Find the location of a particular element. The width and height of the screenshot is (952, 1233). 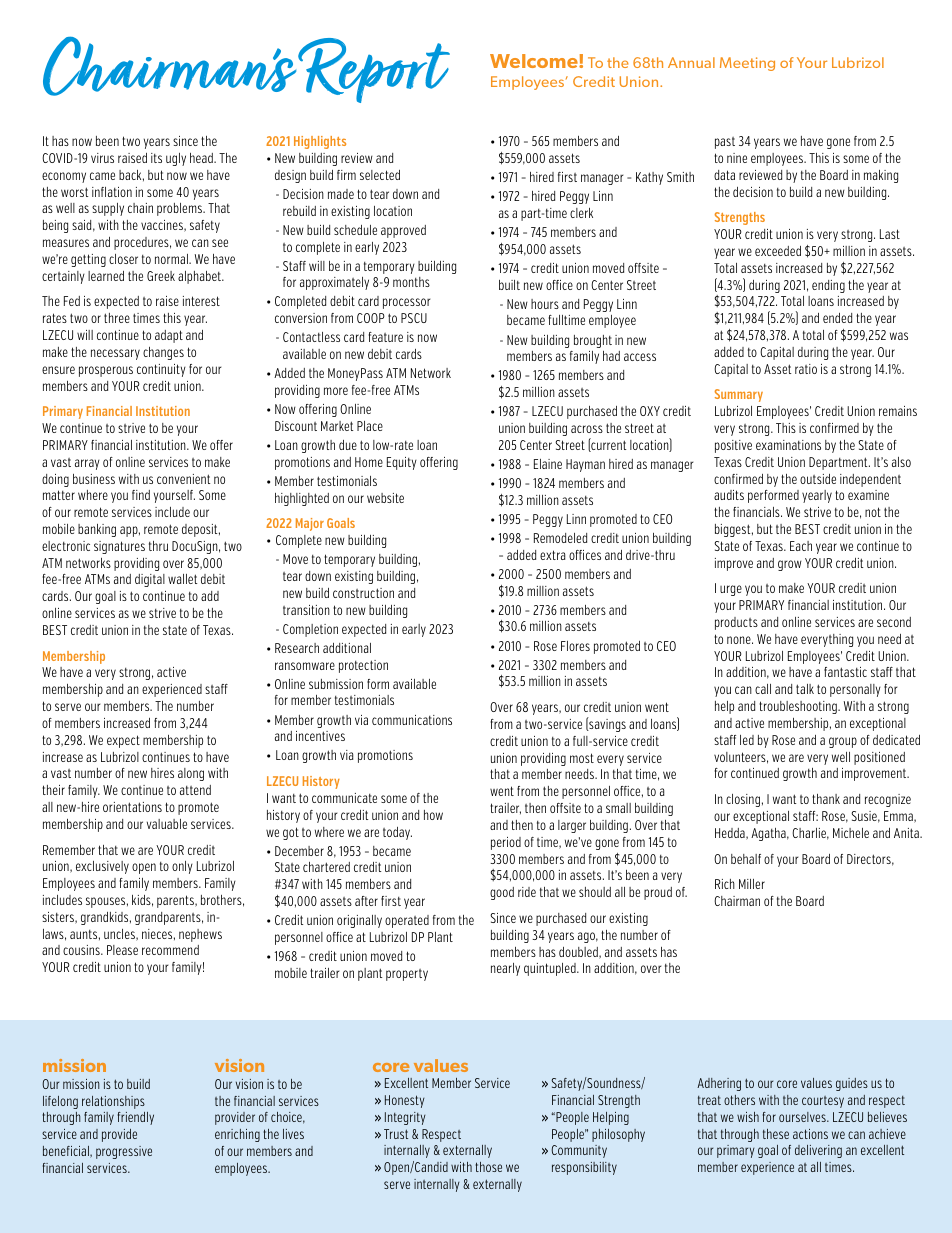

digital is located at coordinates (150, 580).
